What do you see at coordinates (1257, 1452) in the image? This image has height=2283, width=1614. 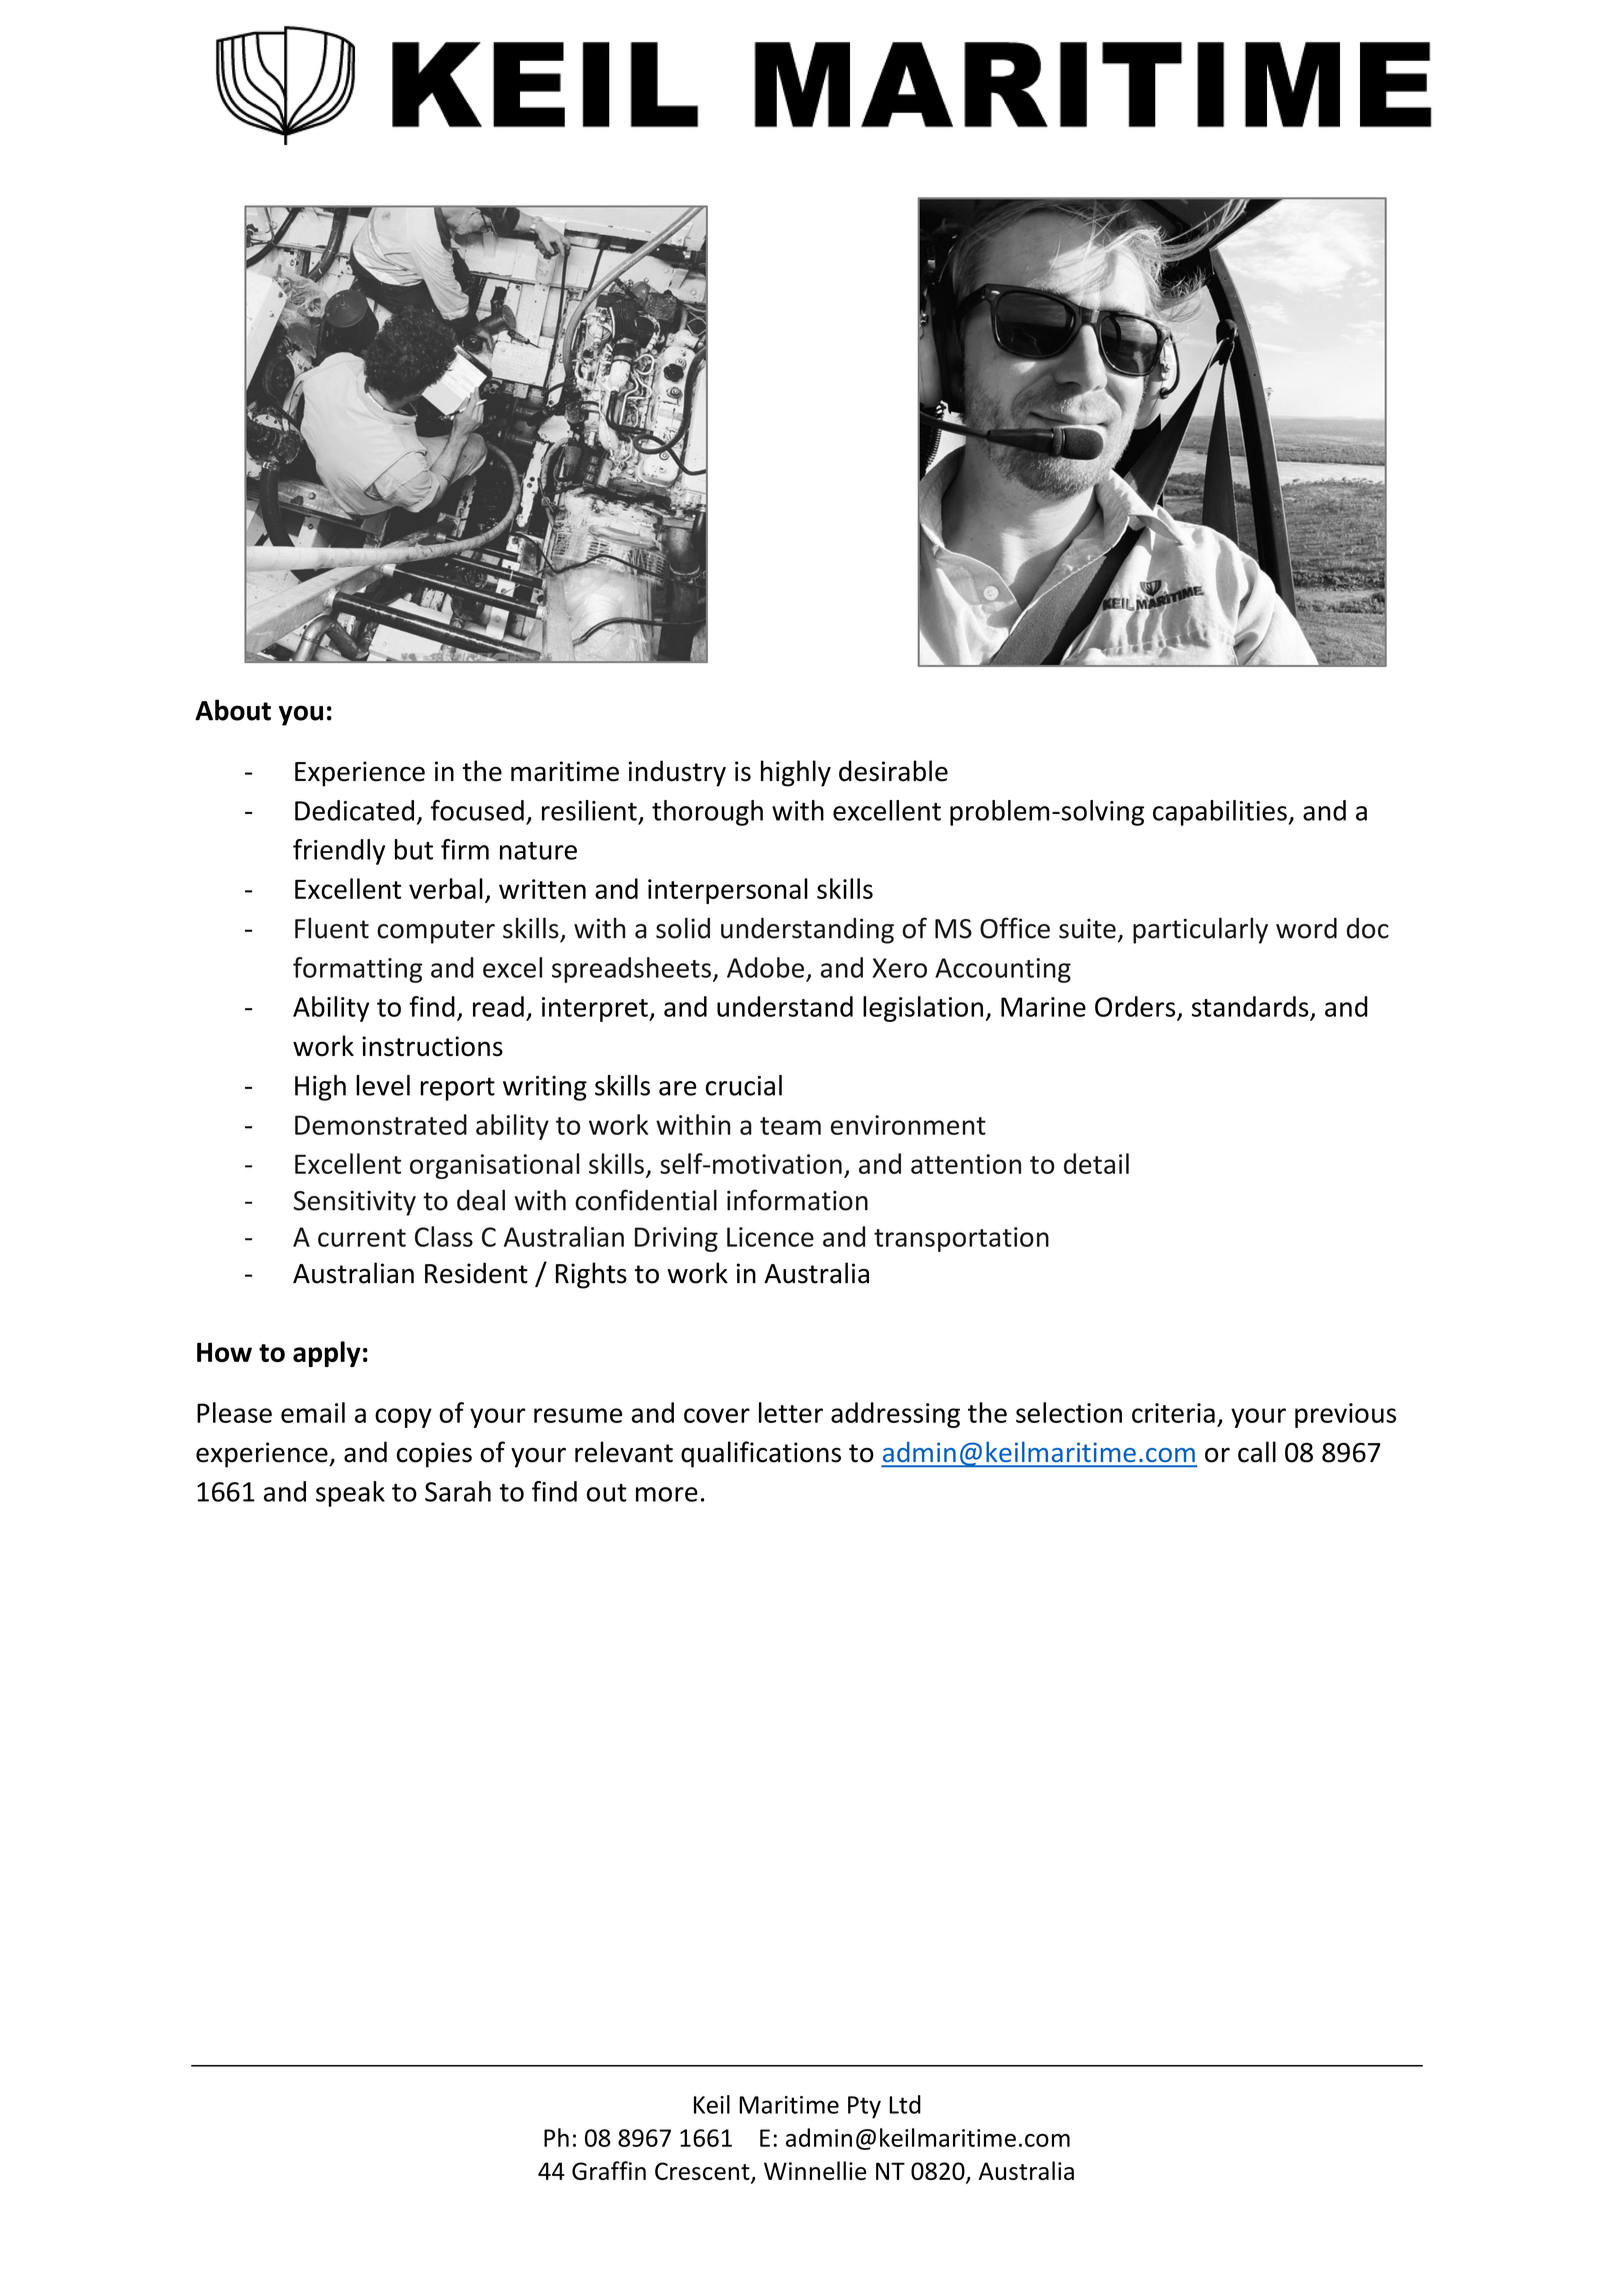 I see `call` at bounding box center [1257, 1452].
